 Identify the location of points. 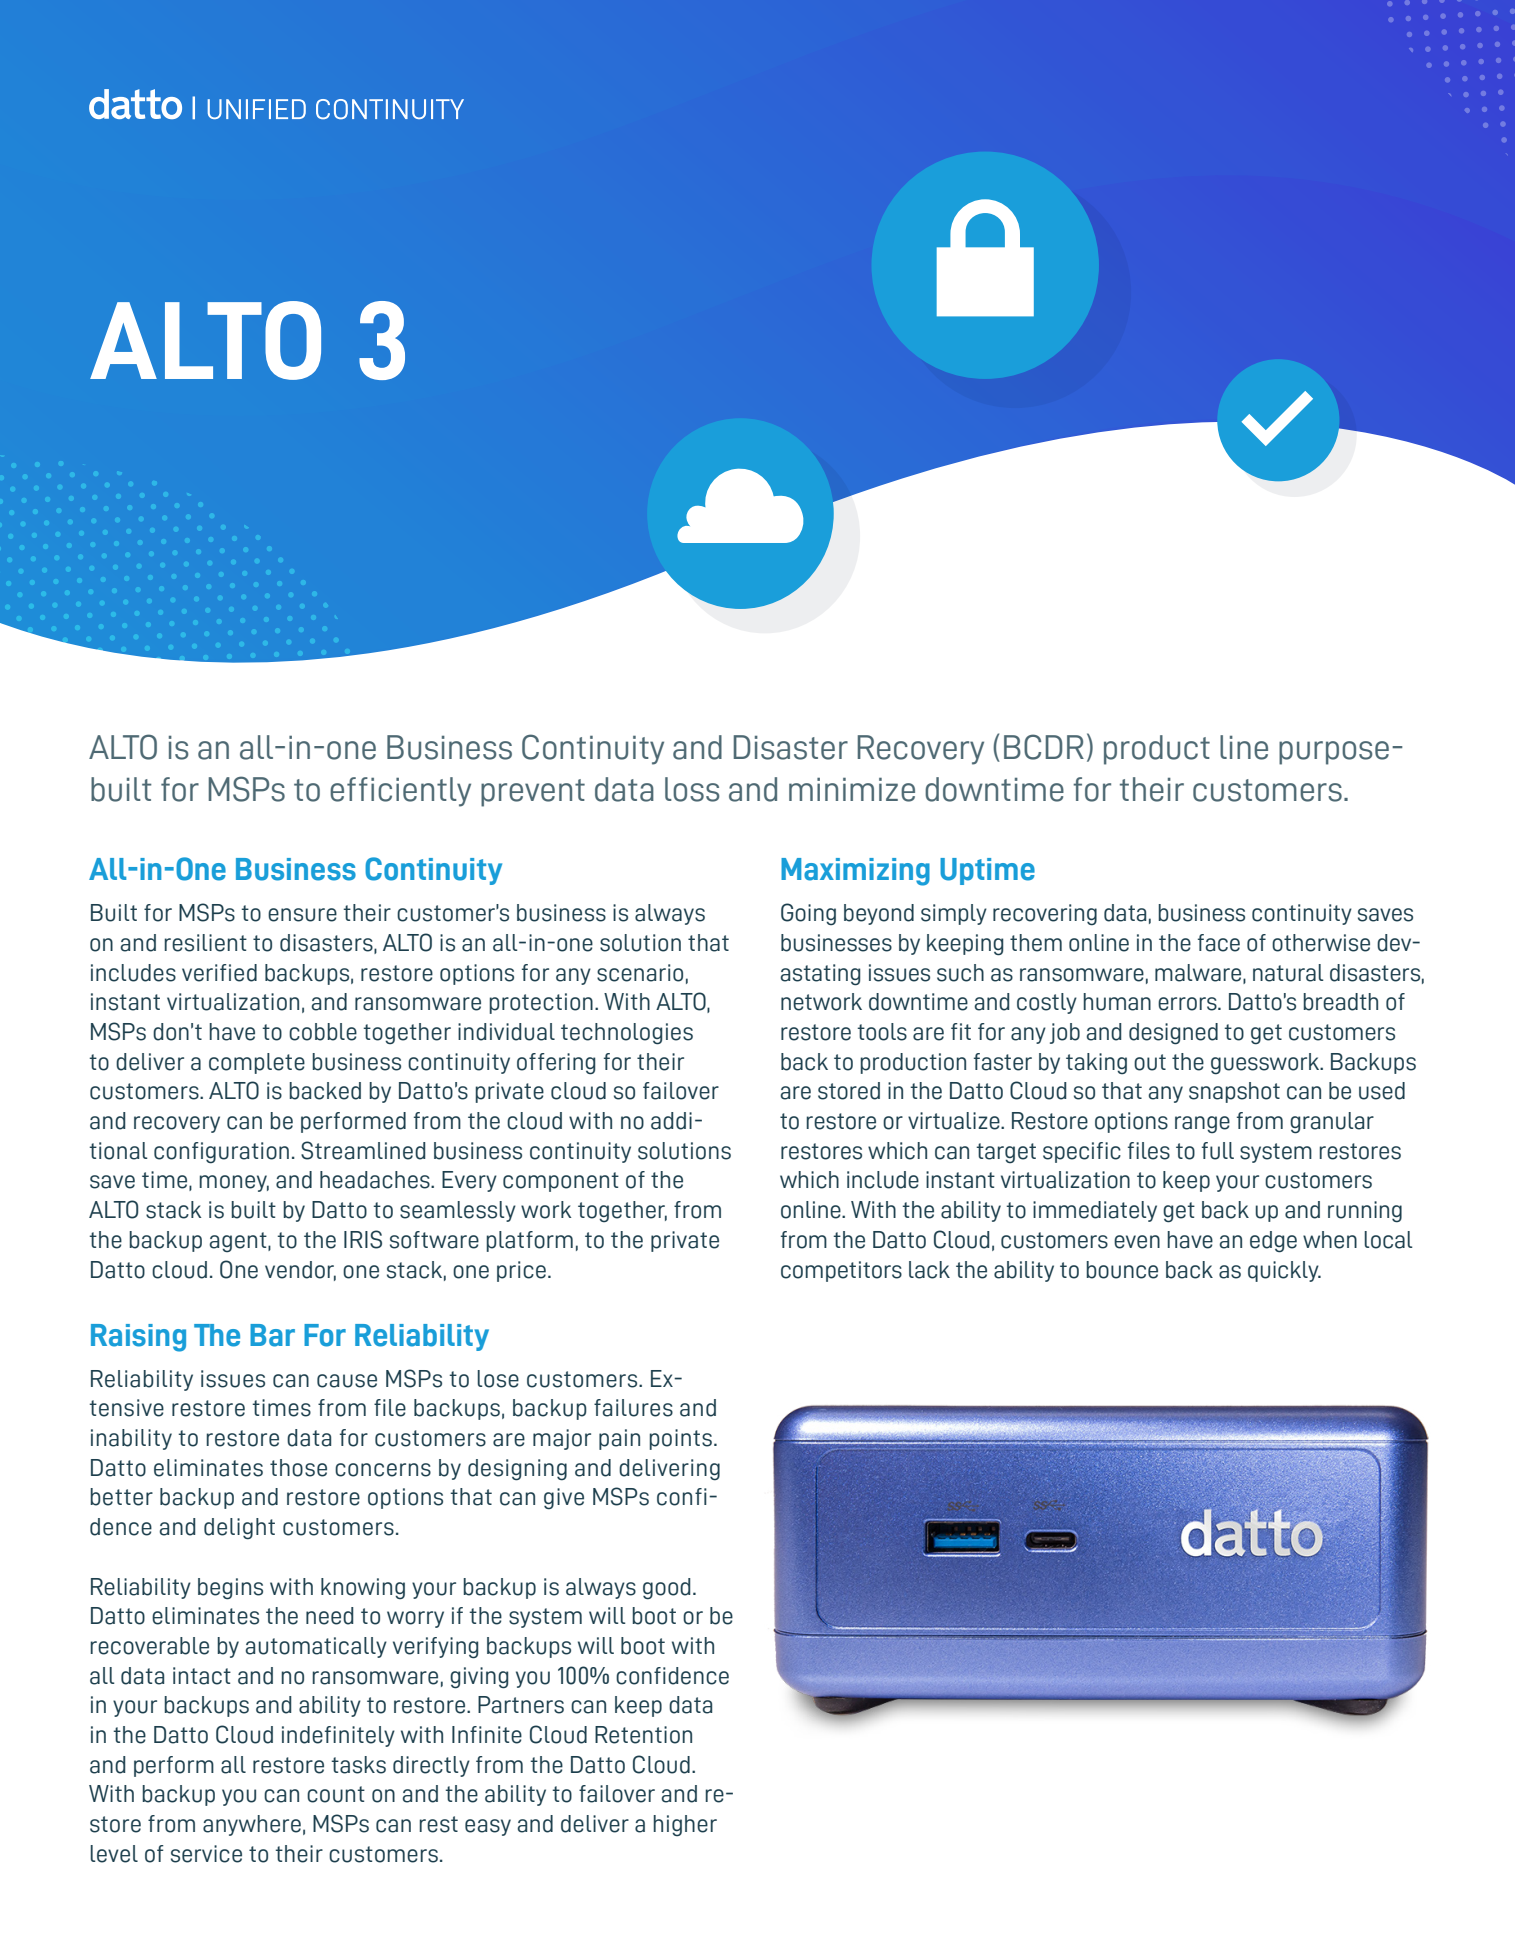
(680, 1439).
